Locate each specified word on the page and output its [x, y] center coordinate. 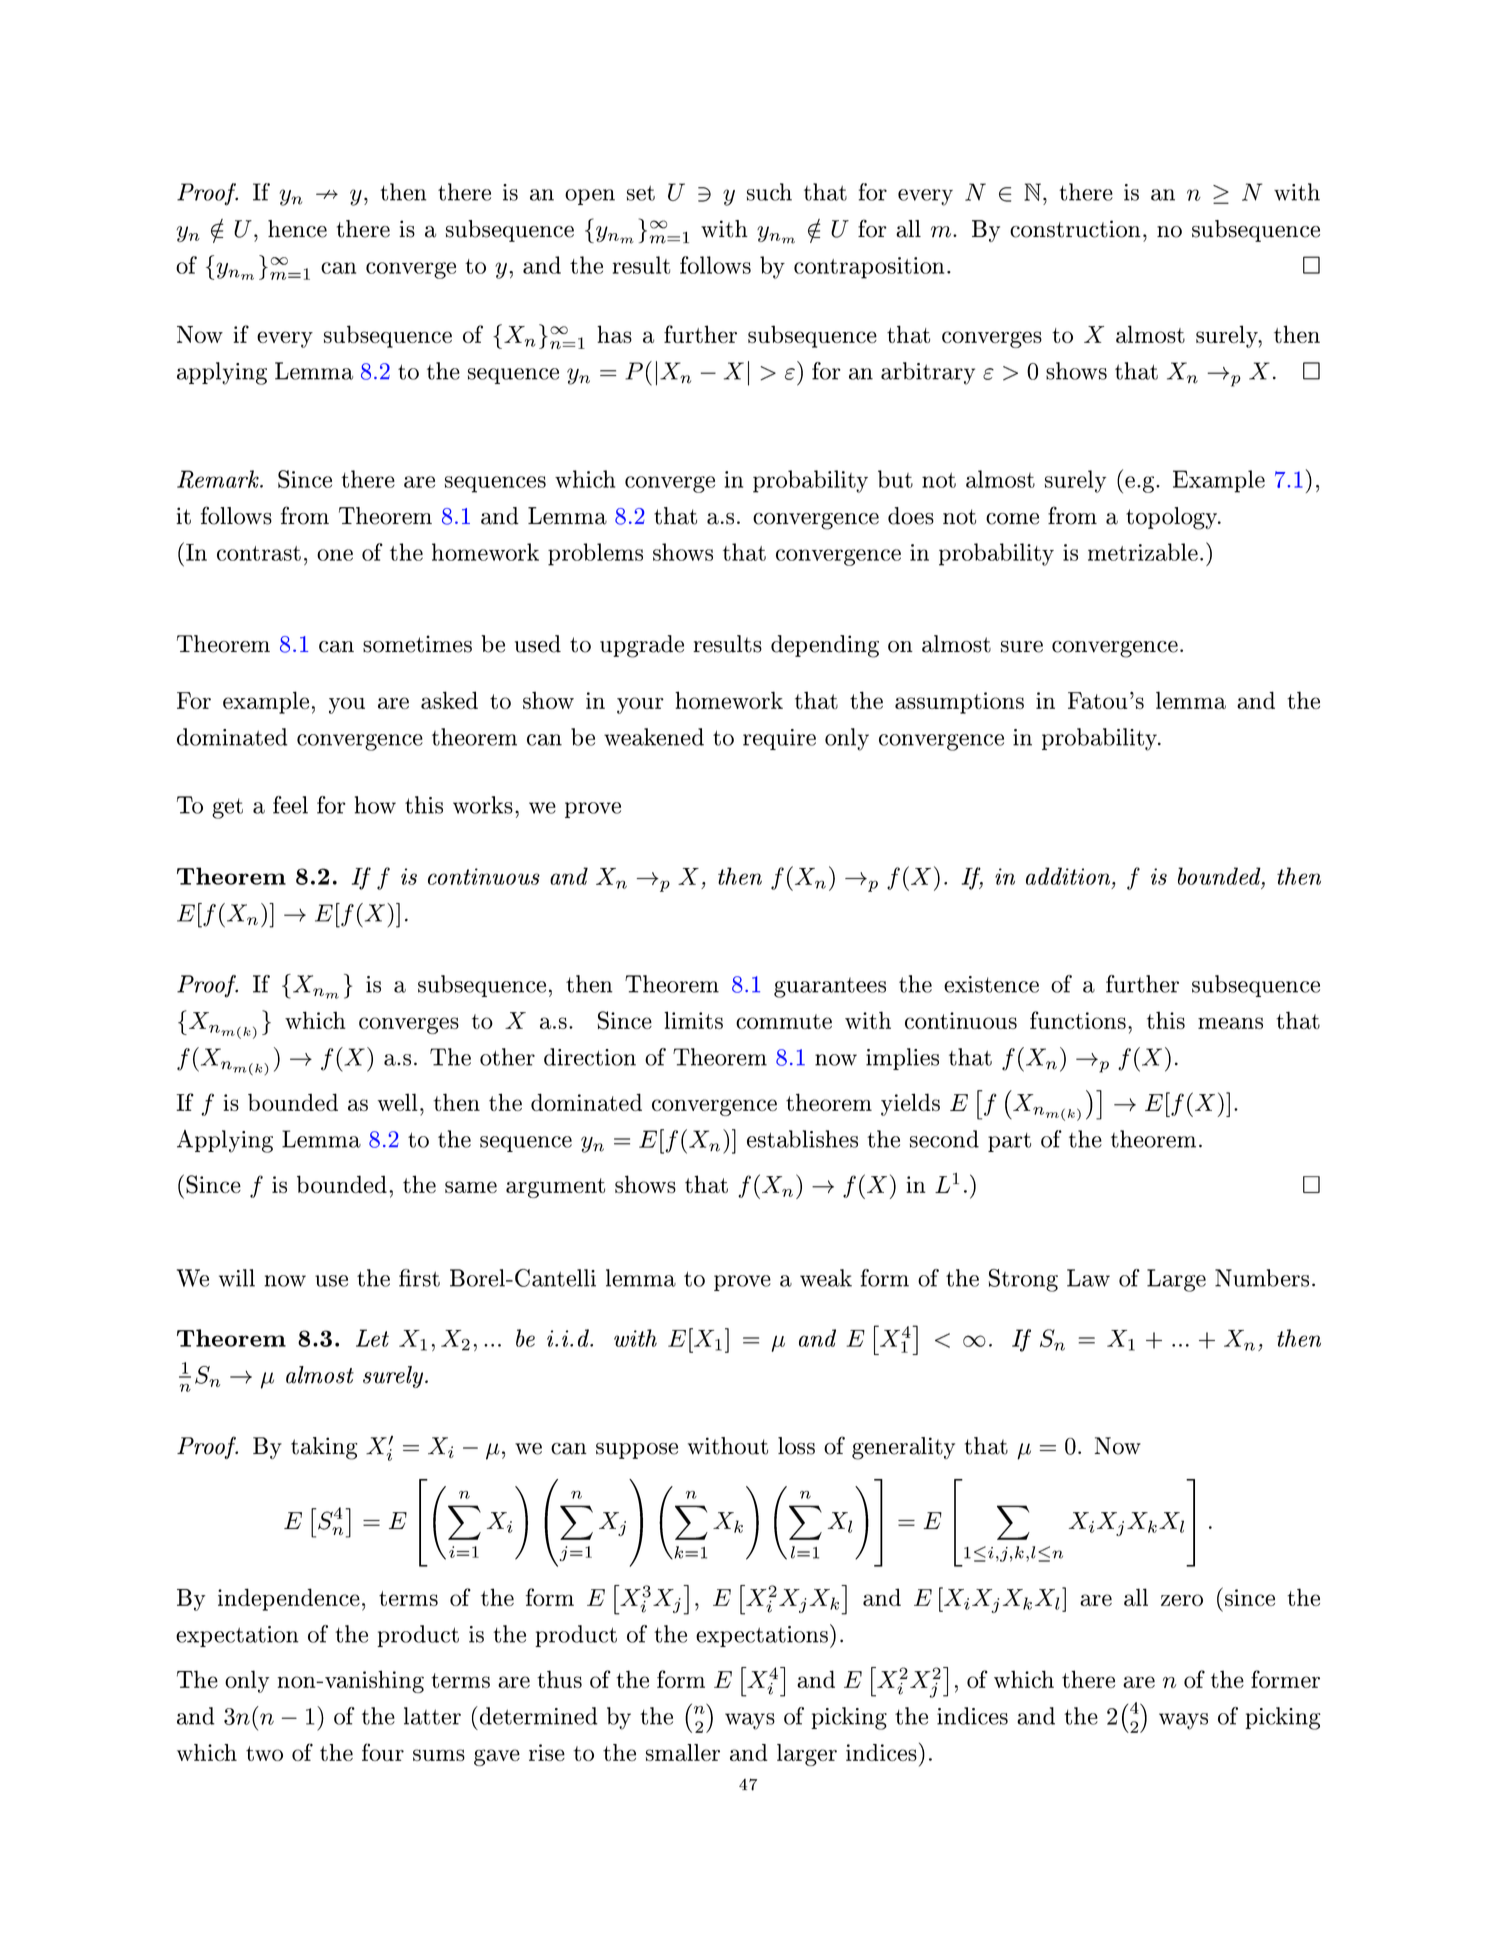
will [237, 1278]
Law [1088, 1278]
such [769, 192]
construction [1075, 229]
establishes [802, 1139]
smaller [683, 1752]
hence [297, 229]
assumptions [959, 703]
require [779, 739]
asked [449, 700]
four [383, 1752]
